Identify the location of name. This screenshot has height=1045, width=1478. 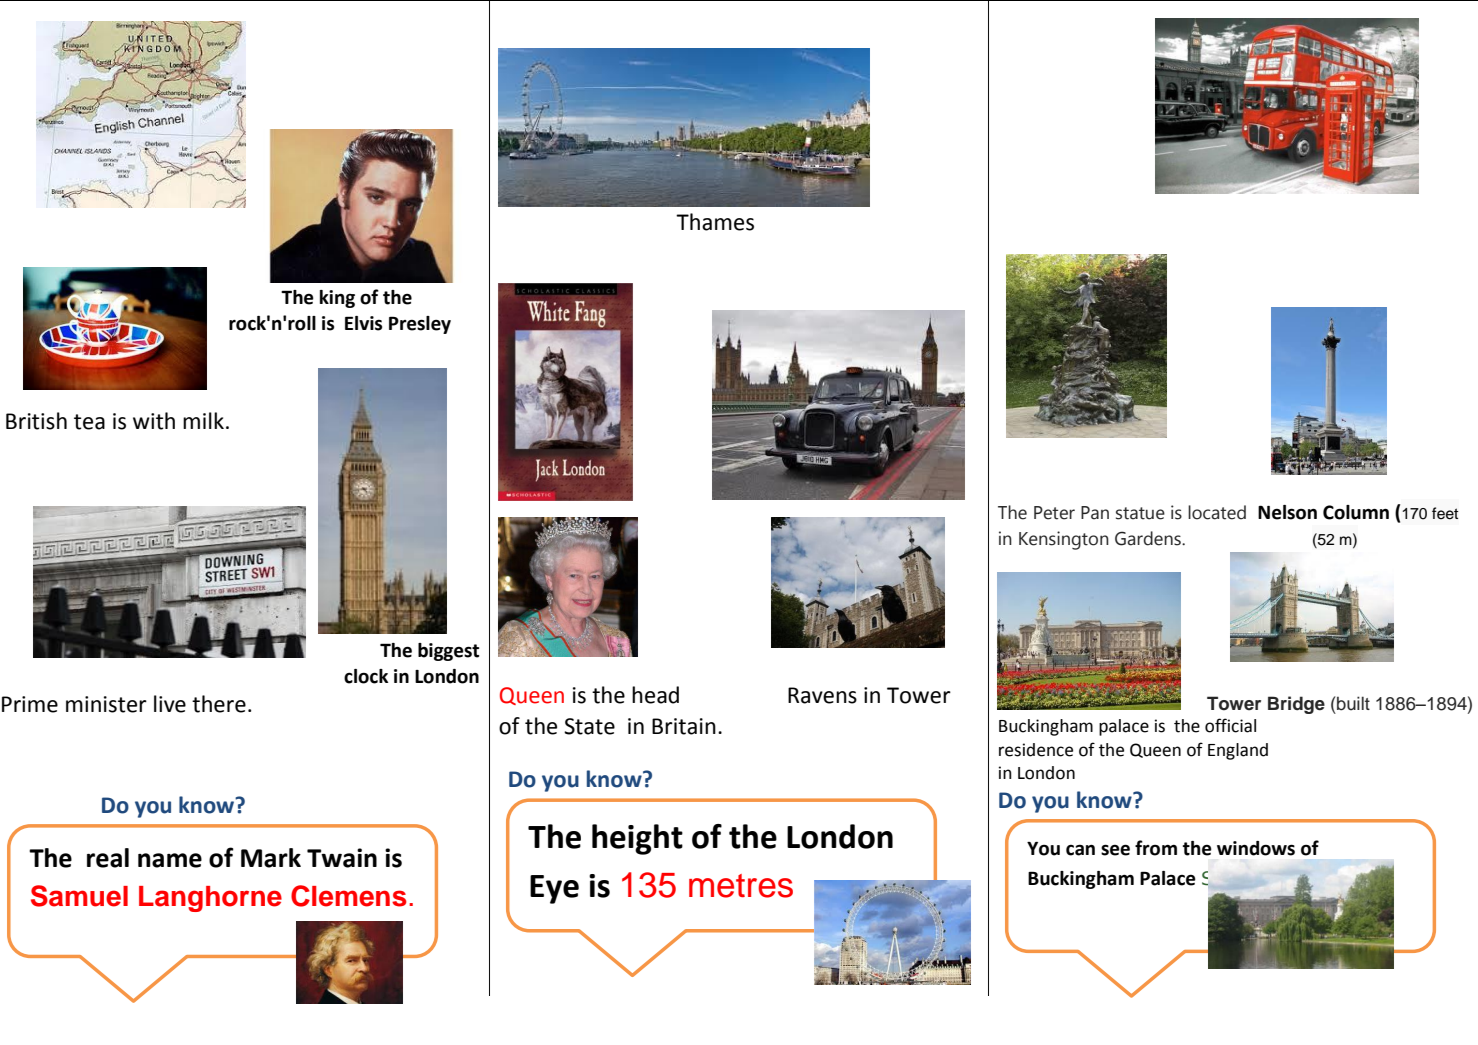
(170, 860).
